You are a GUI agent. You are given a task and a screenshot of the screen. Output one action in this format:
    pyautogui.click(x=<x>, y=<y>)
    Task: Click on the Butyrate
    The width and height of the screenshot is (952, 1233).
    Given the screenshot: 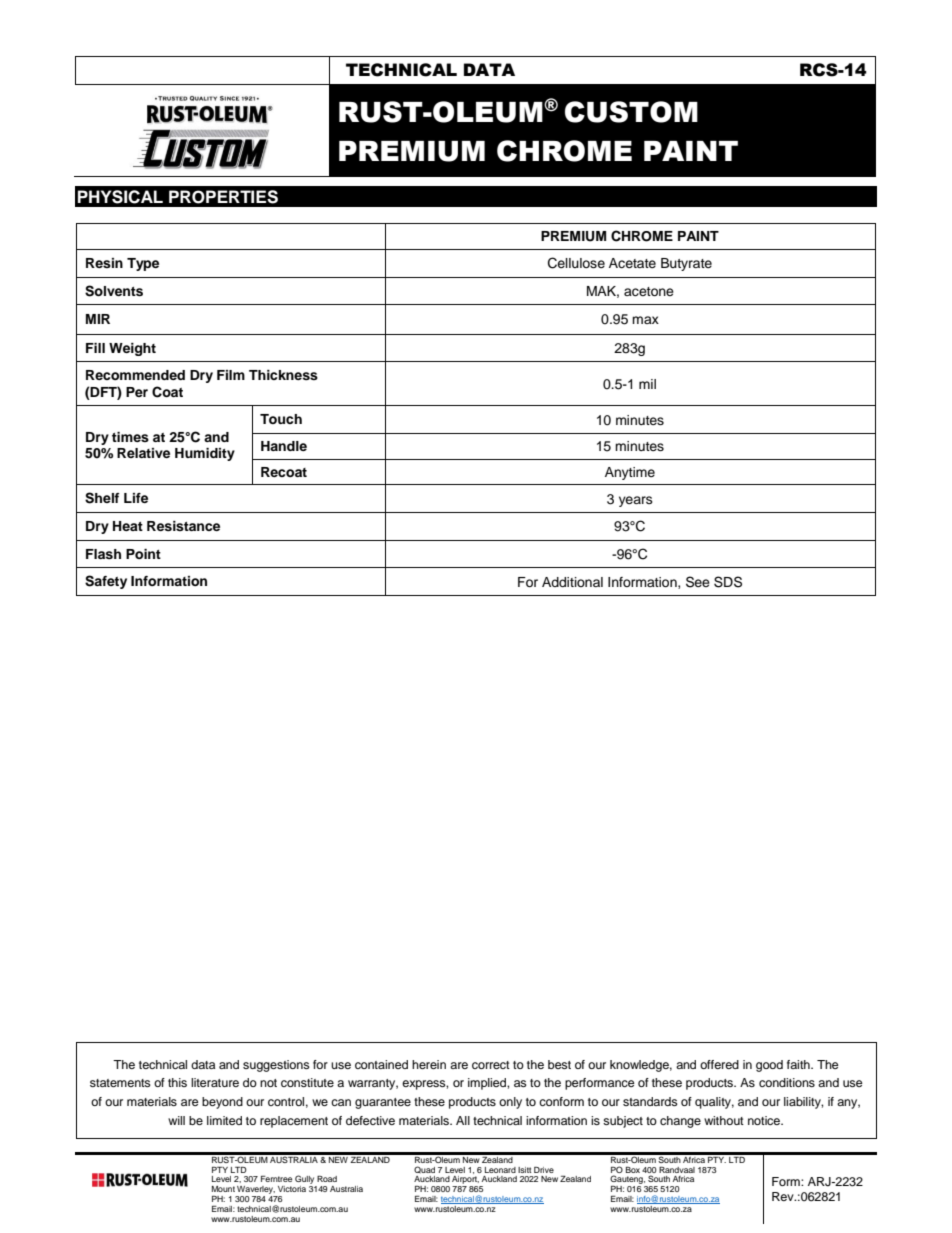 What is the action you would take?
    pyautogui.click(x=686, y=264)
